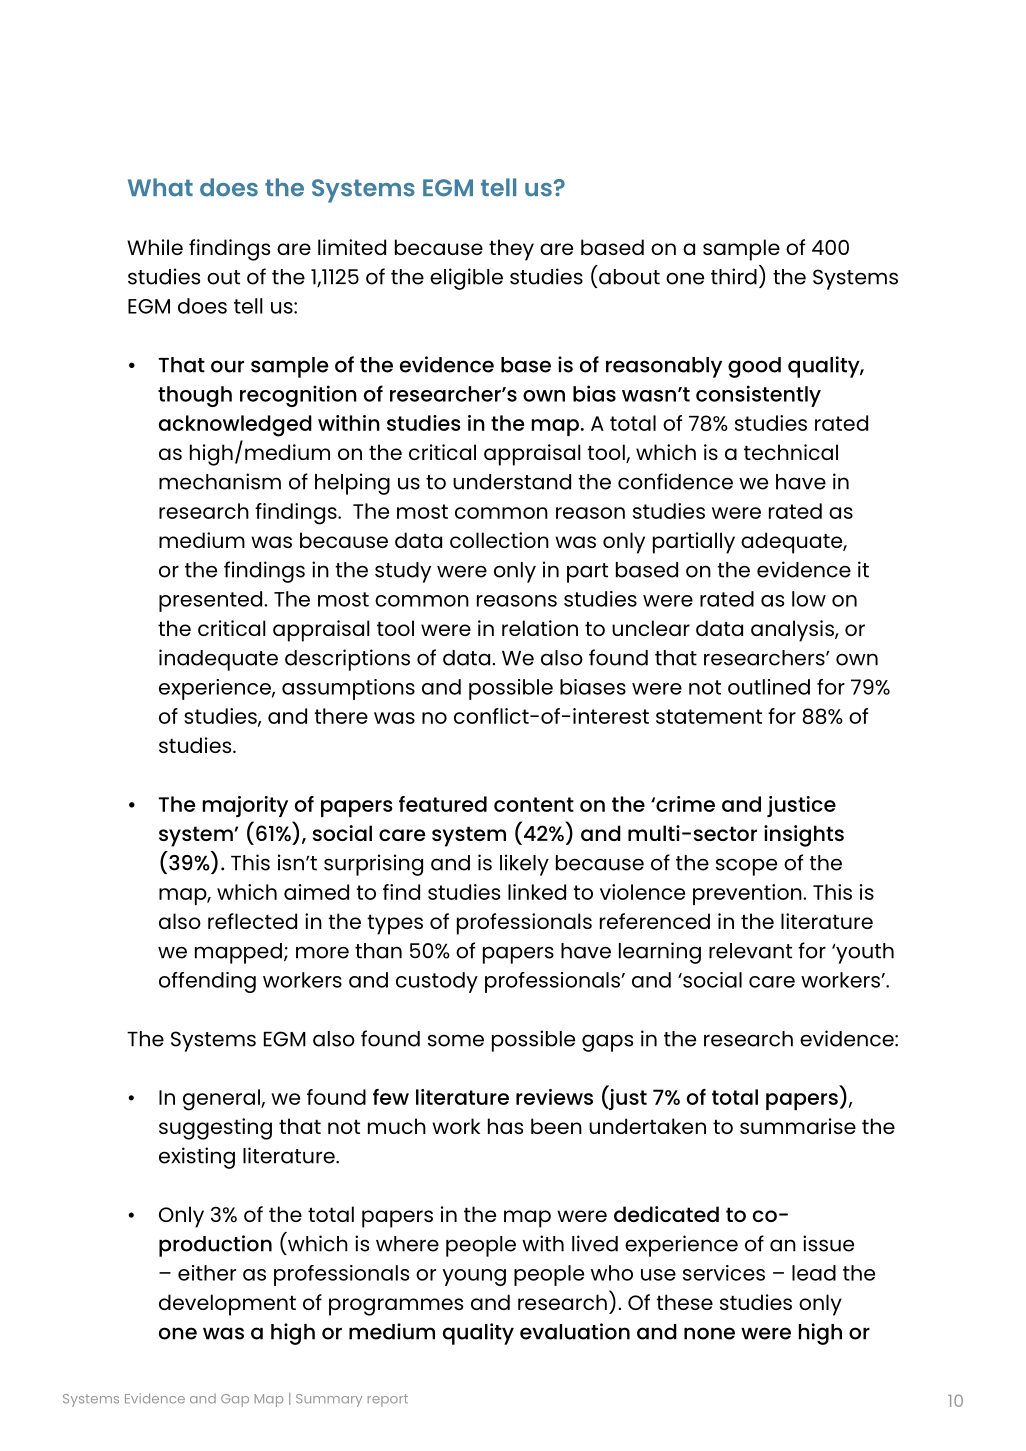 Image resolution: width=1026 pixels, height=1451 pixels. I want to click on development, so click(227, 1305).
